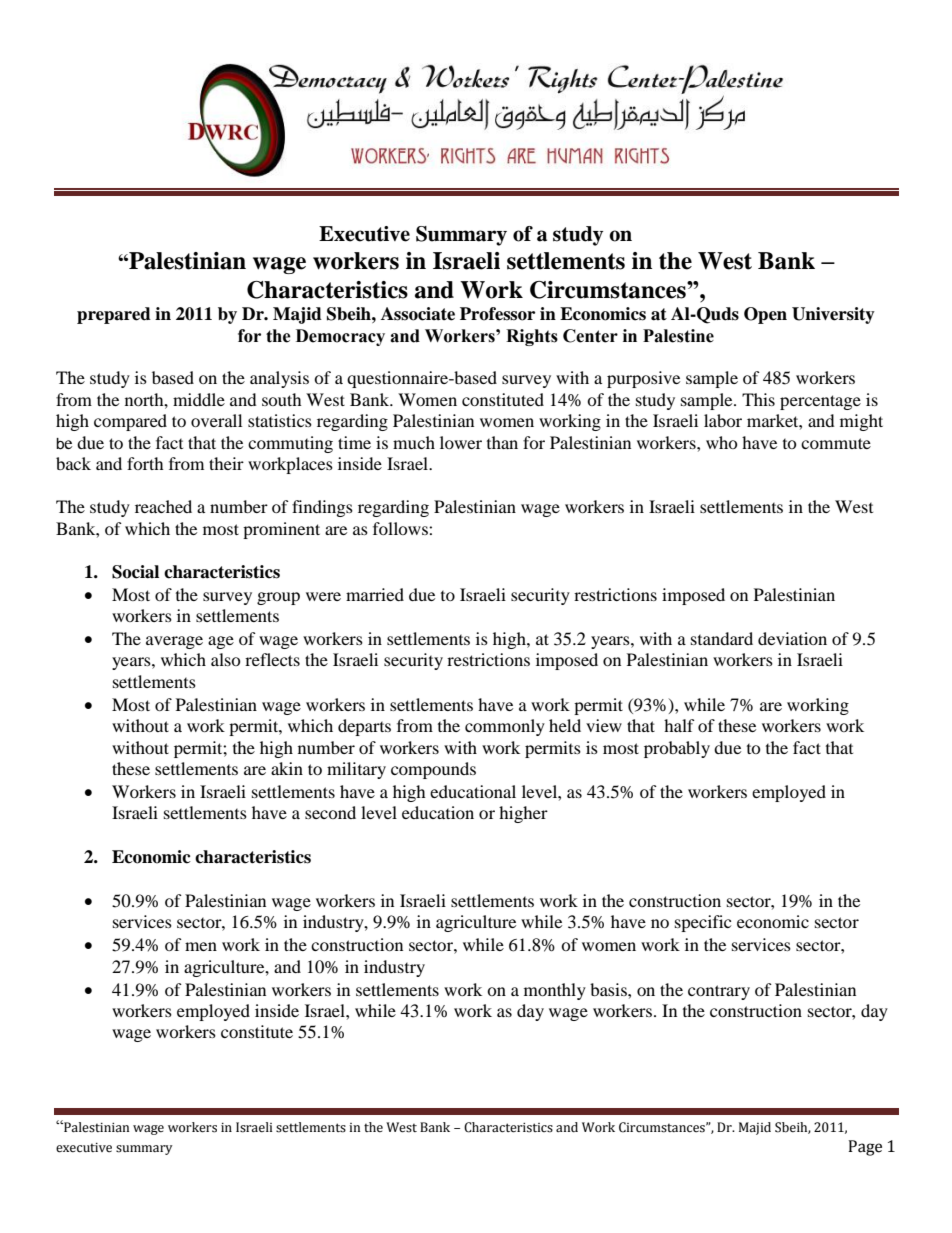  What do you see at coordinates (287, 768) in the screenshot?
I see `akin` at bounding box center [287, 768].
